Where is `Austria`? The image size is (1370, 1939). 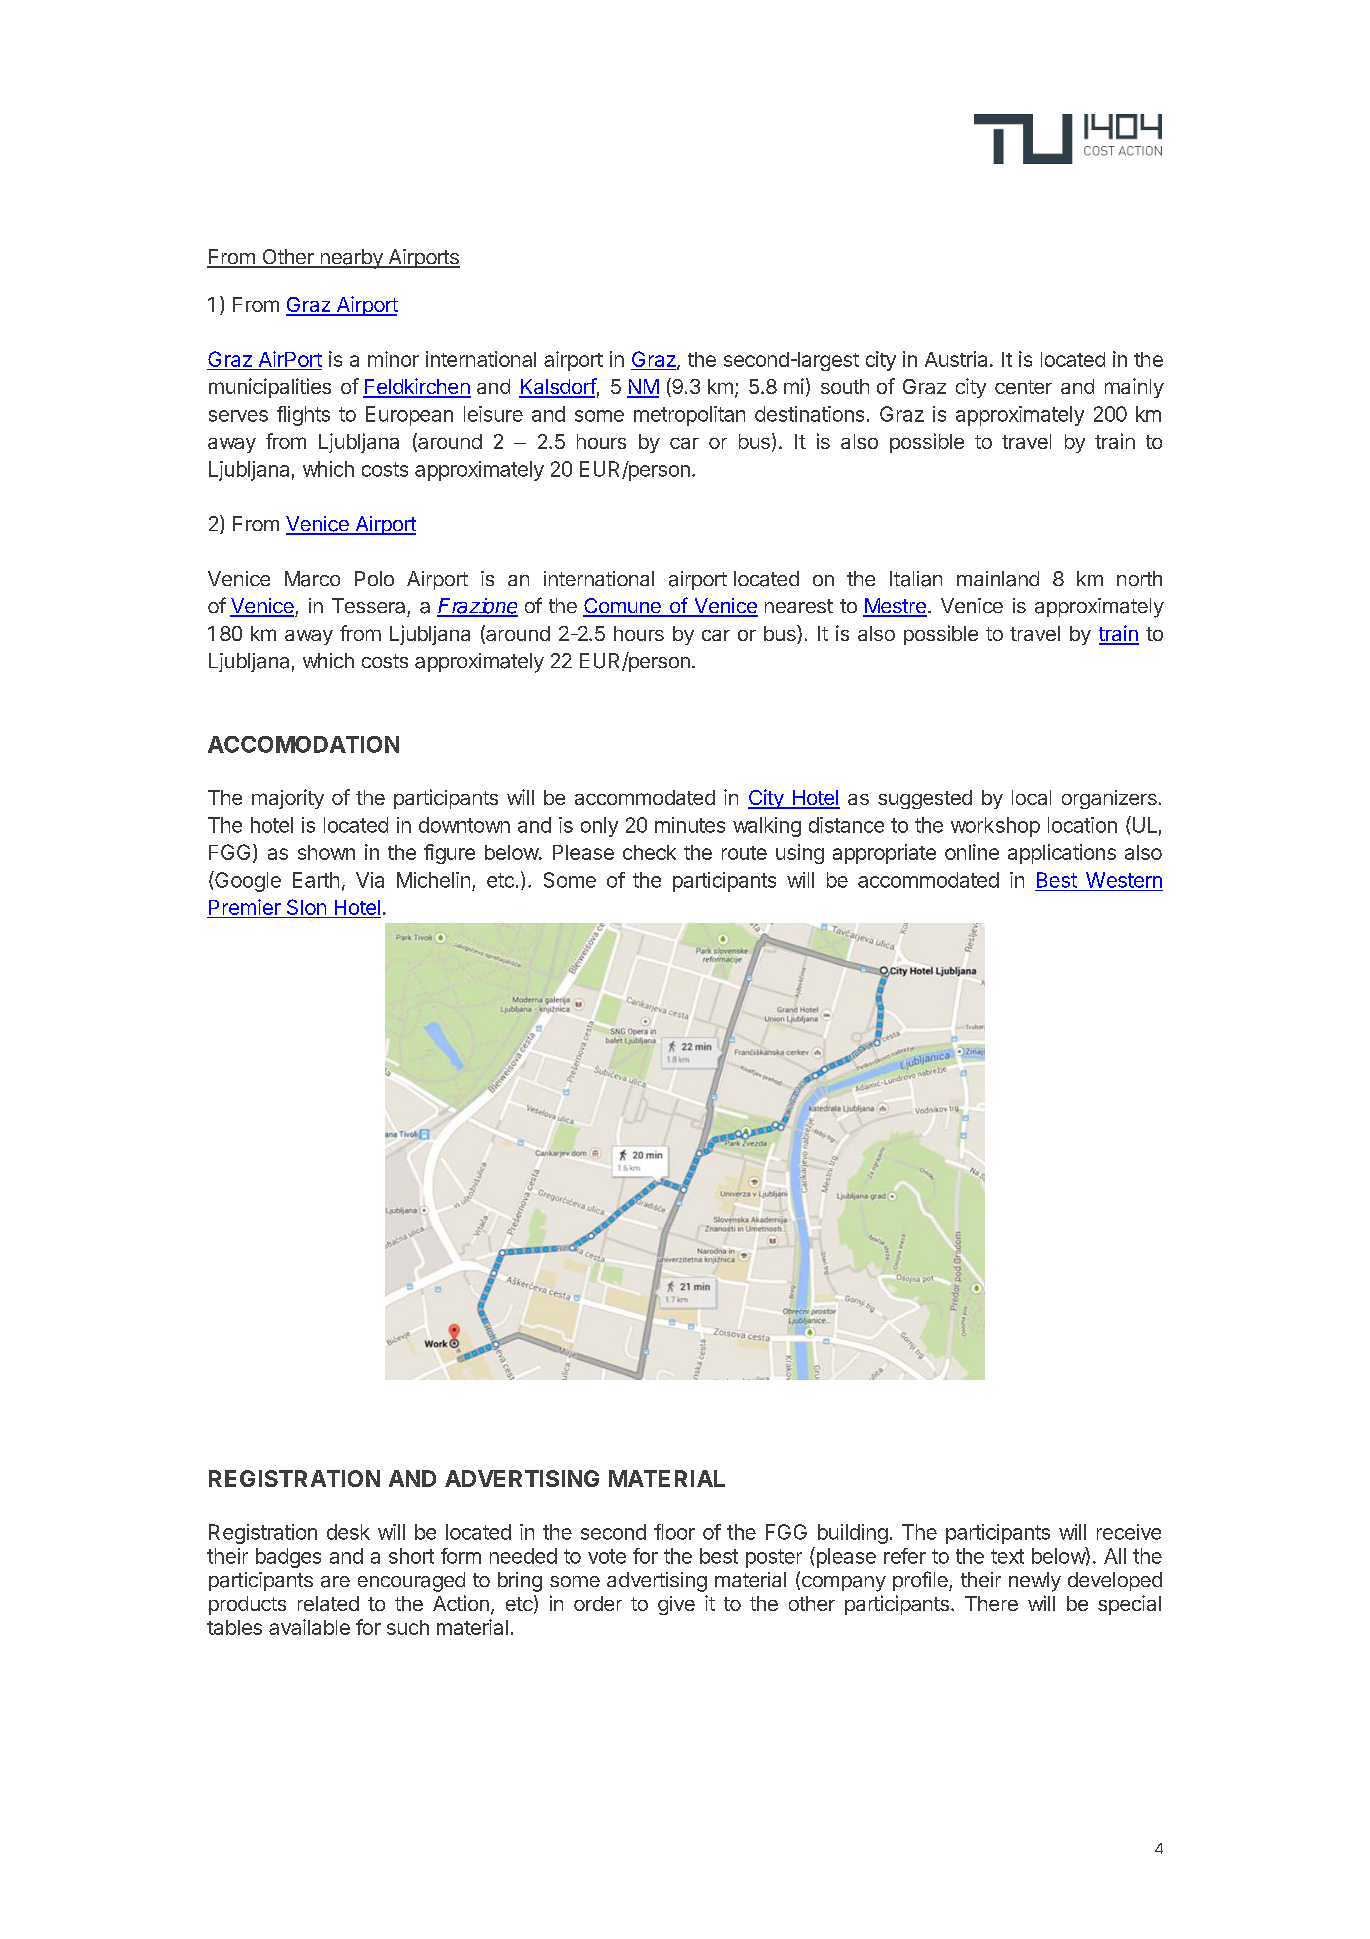 Austria is located at coordinates (956, 359).
